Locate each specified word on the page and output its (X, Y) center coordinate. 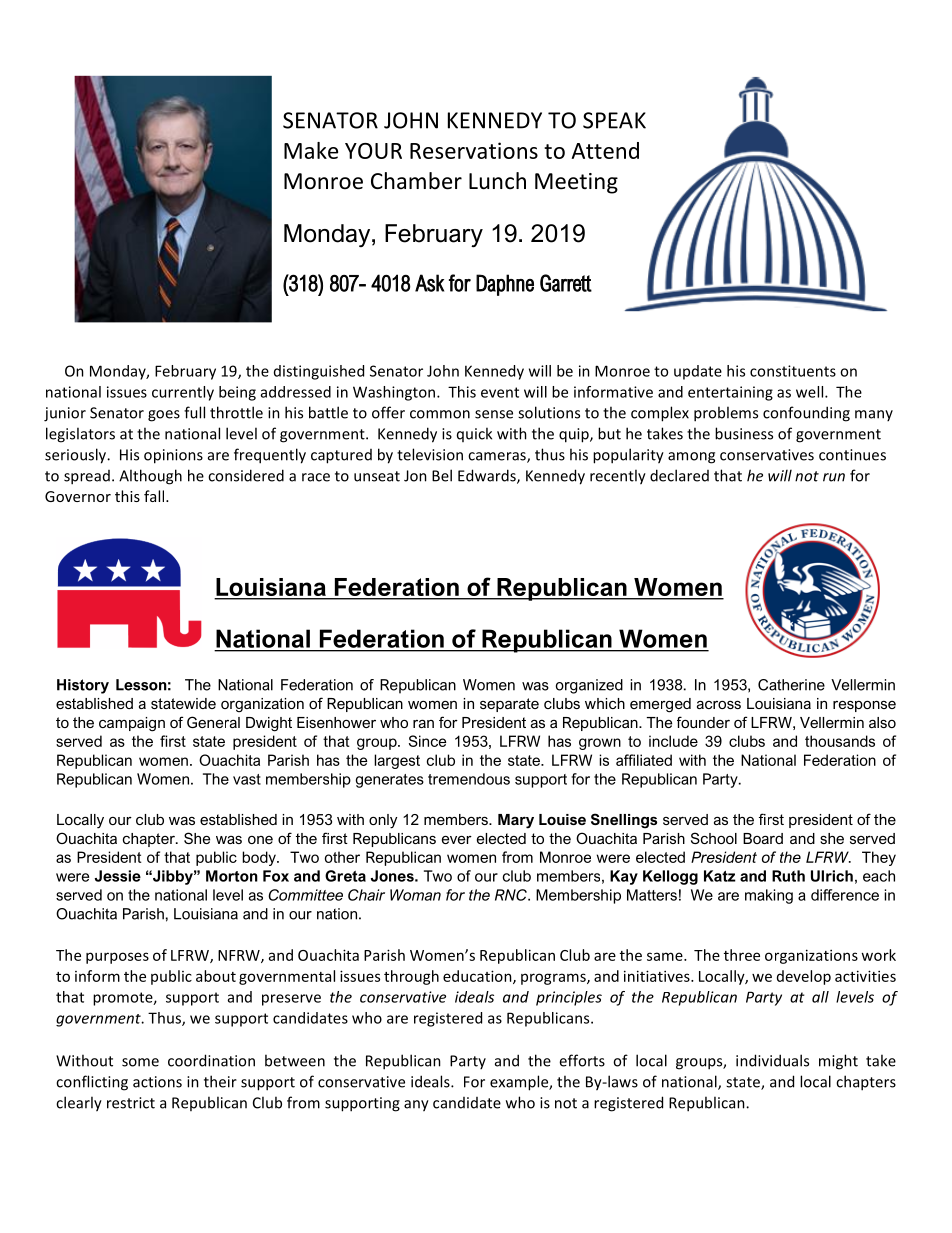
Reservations (474, 150)
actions (157, 1082)
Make (311, 150)
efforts (582, 1060)
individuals (772, 1060)
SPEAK (614, 120)
